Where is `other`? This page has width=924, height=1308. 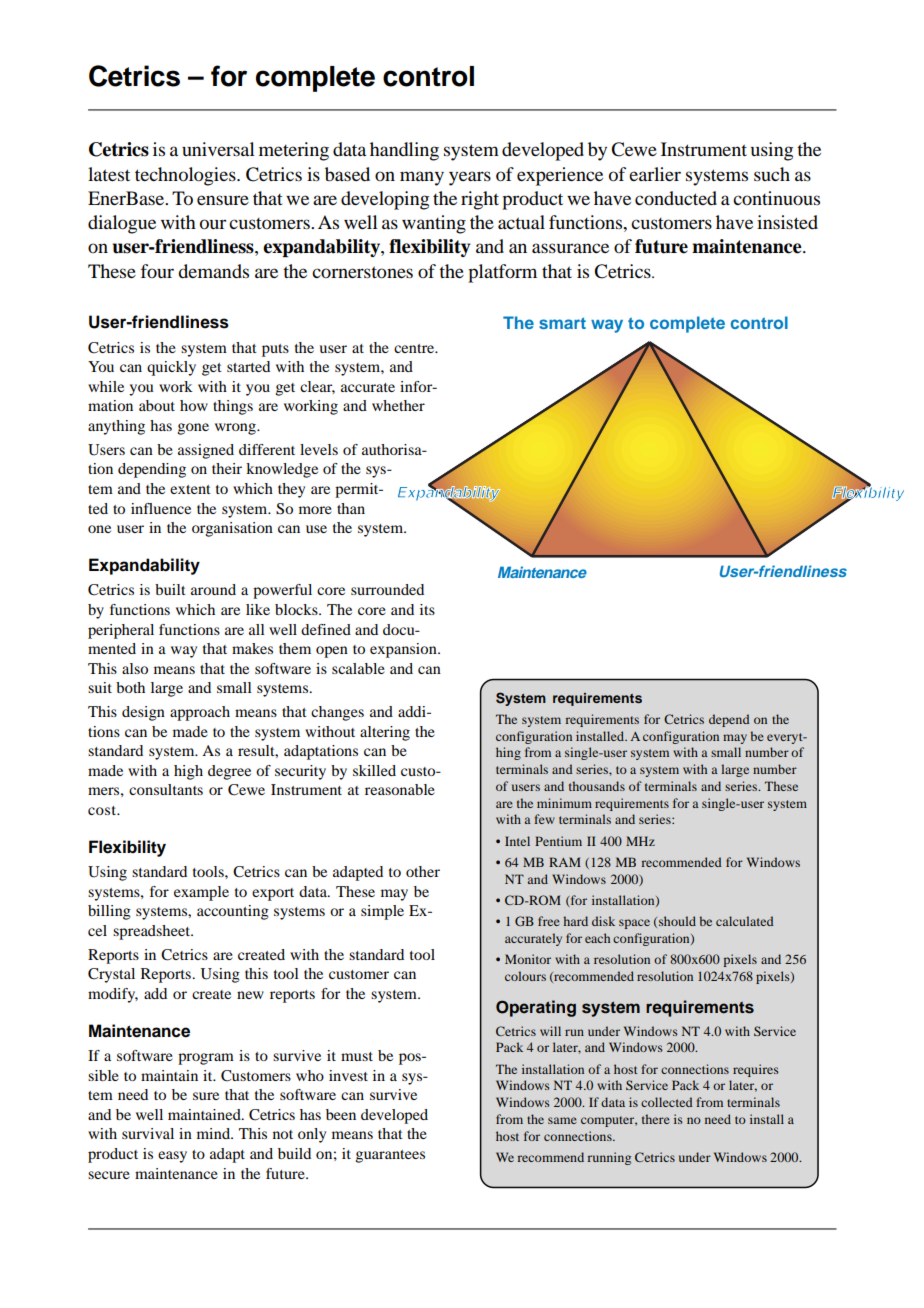
other is located at coordinates (423, 871).
